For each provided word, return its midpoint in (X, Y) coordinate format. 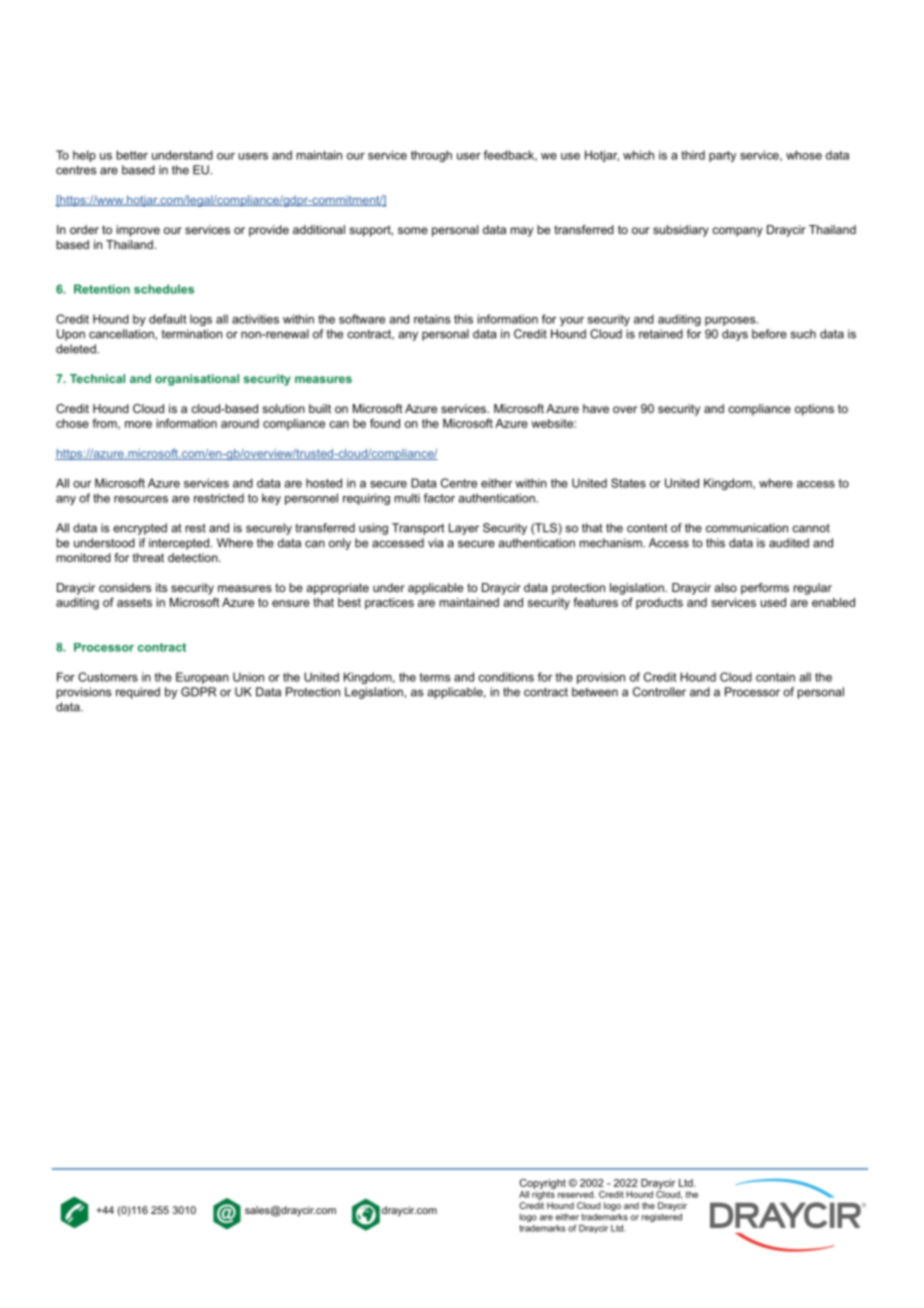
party (722, 156)
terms (435, 677)
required (138, 693)
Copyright (543, 1184)
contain (775, 677)
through (431, 156)
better (132, 155)
